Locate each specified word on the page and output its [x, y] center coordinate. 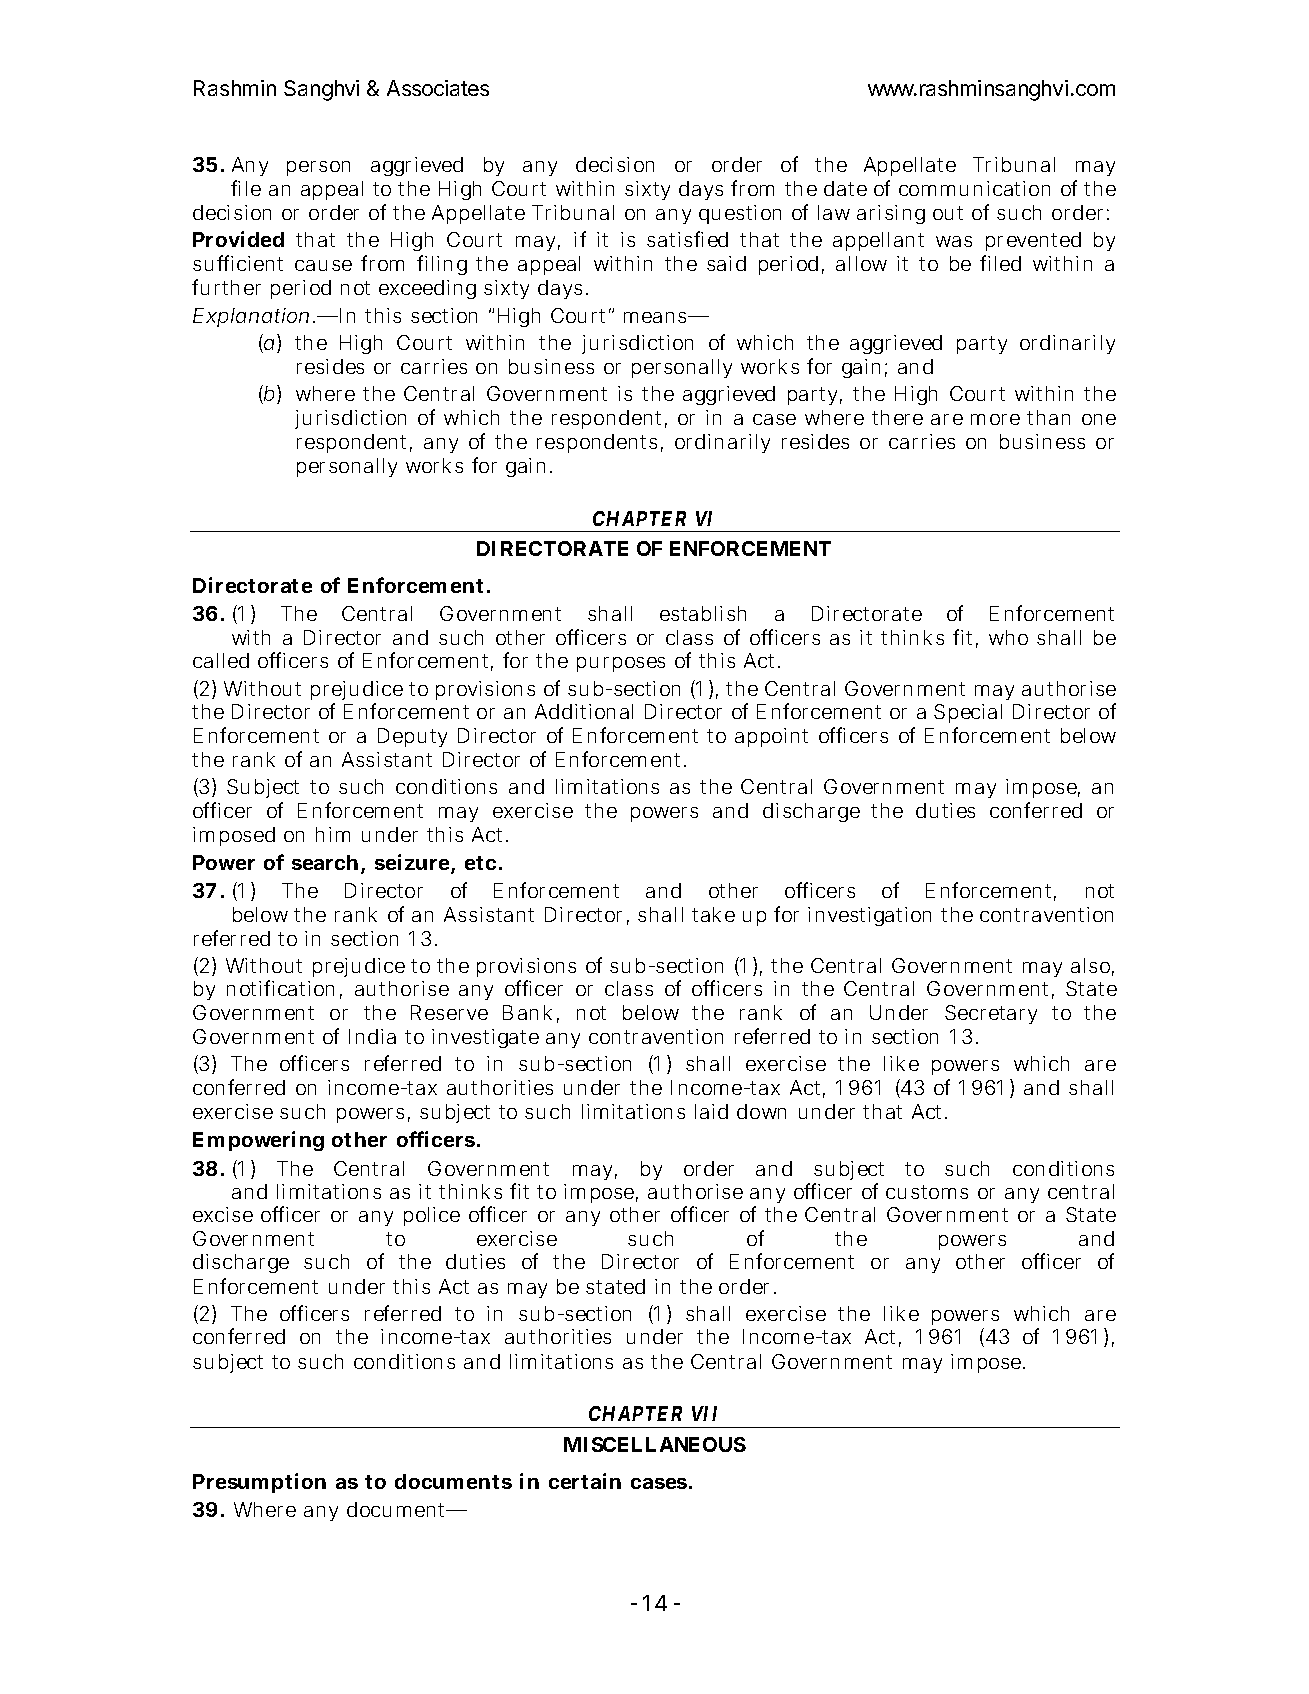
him [333, 834]
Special [968, 713]
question [740, 214]
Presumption [259, 1483]
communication [974, 188]
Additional [584, 711]
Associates [438, 88]
